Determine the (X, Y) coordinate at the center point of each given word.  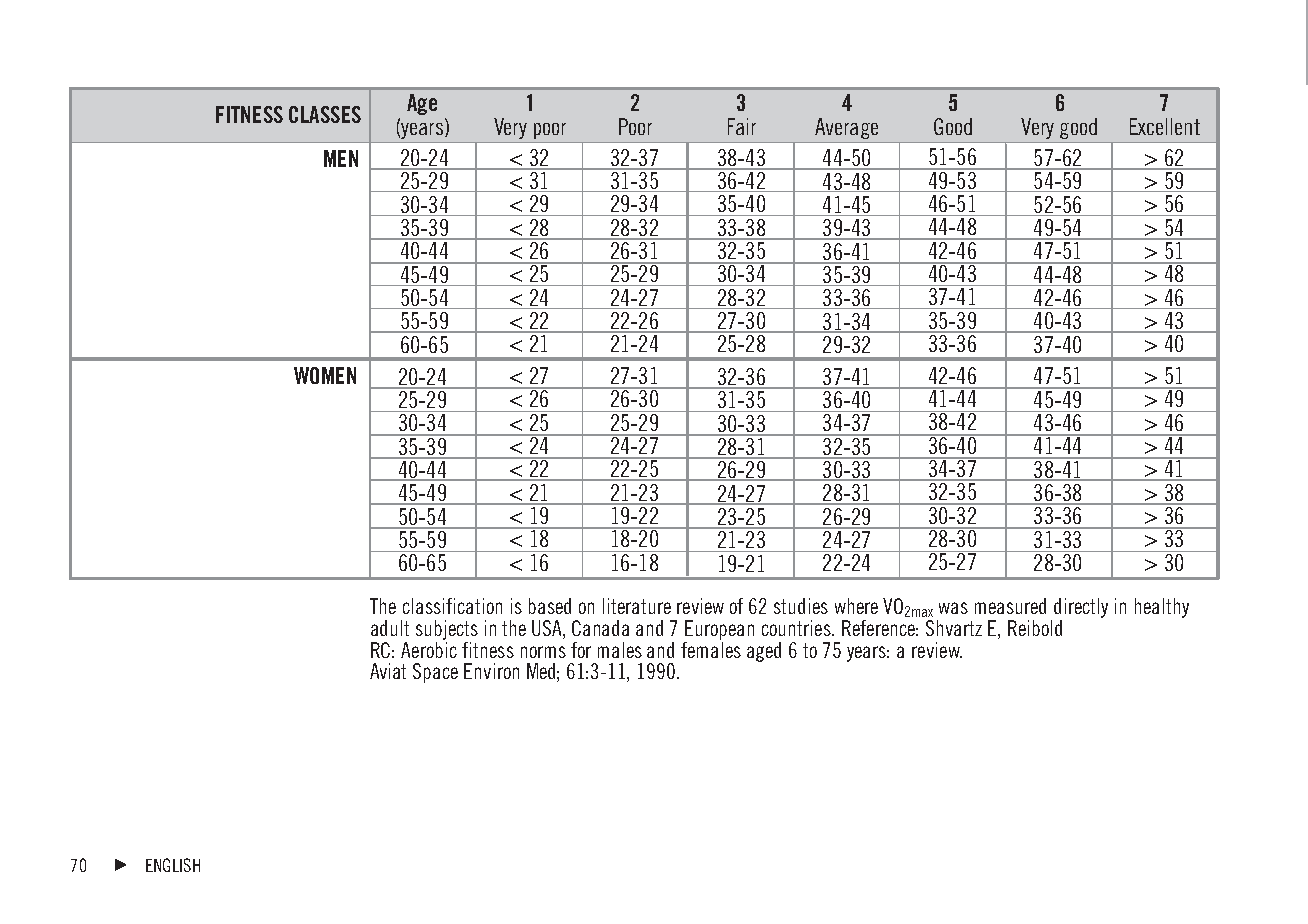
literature (637, 606)
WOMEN (325, 375)
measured (1010, 606)
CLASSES (325, 114)
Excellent (1165, 126)
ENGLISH (173, 865)
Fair (742, 126)
